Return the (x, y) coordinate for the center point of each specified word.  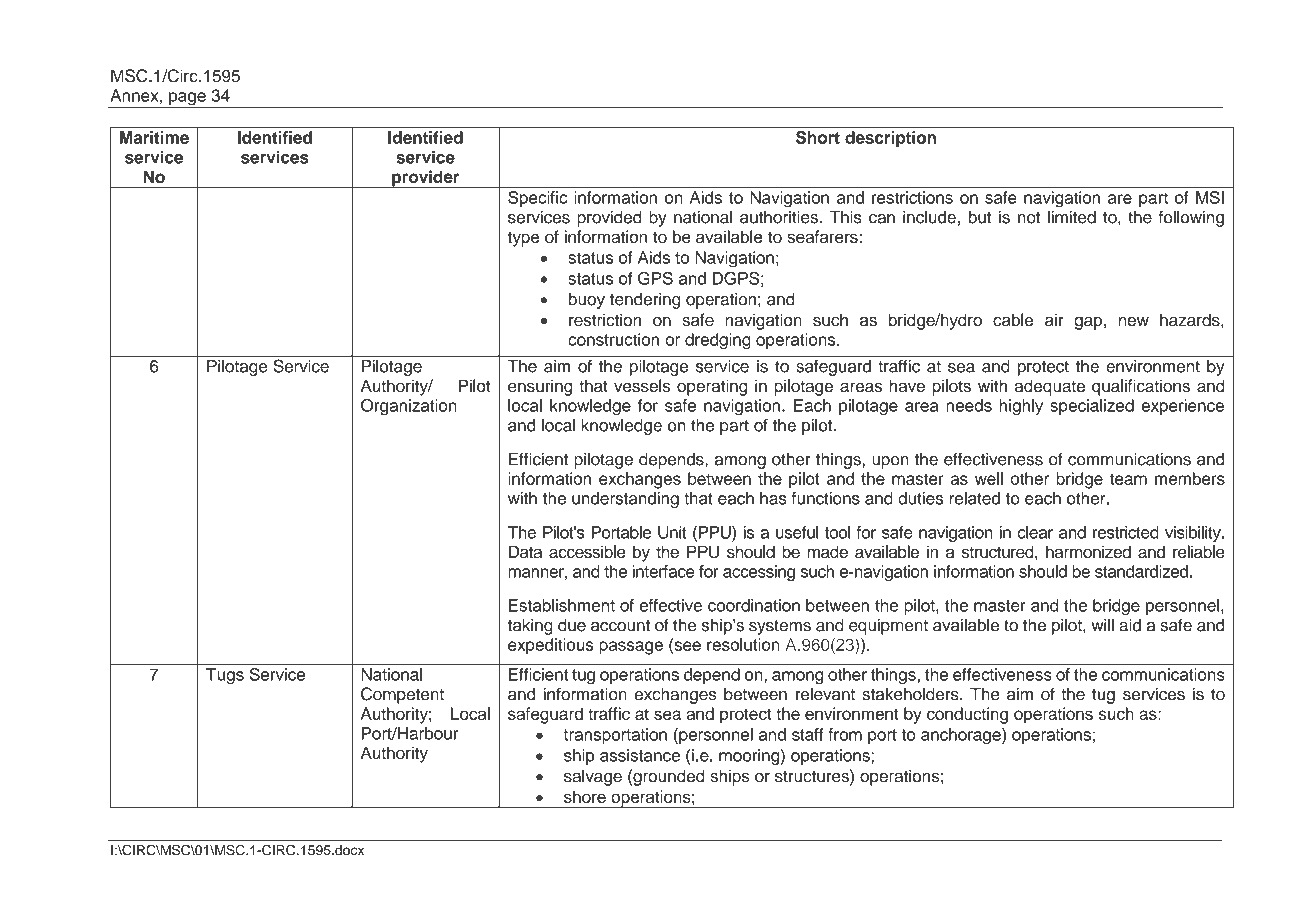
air (1054, 320)
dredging (718, 341)
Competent (402, 695)
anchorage (962, 736)
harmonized (1088, 551)
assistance (640, 755)
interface (664, 571)
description (890, 139)
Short (818, 137)
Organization (409, 407)
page (187, 100)
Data (525, 551)
